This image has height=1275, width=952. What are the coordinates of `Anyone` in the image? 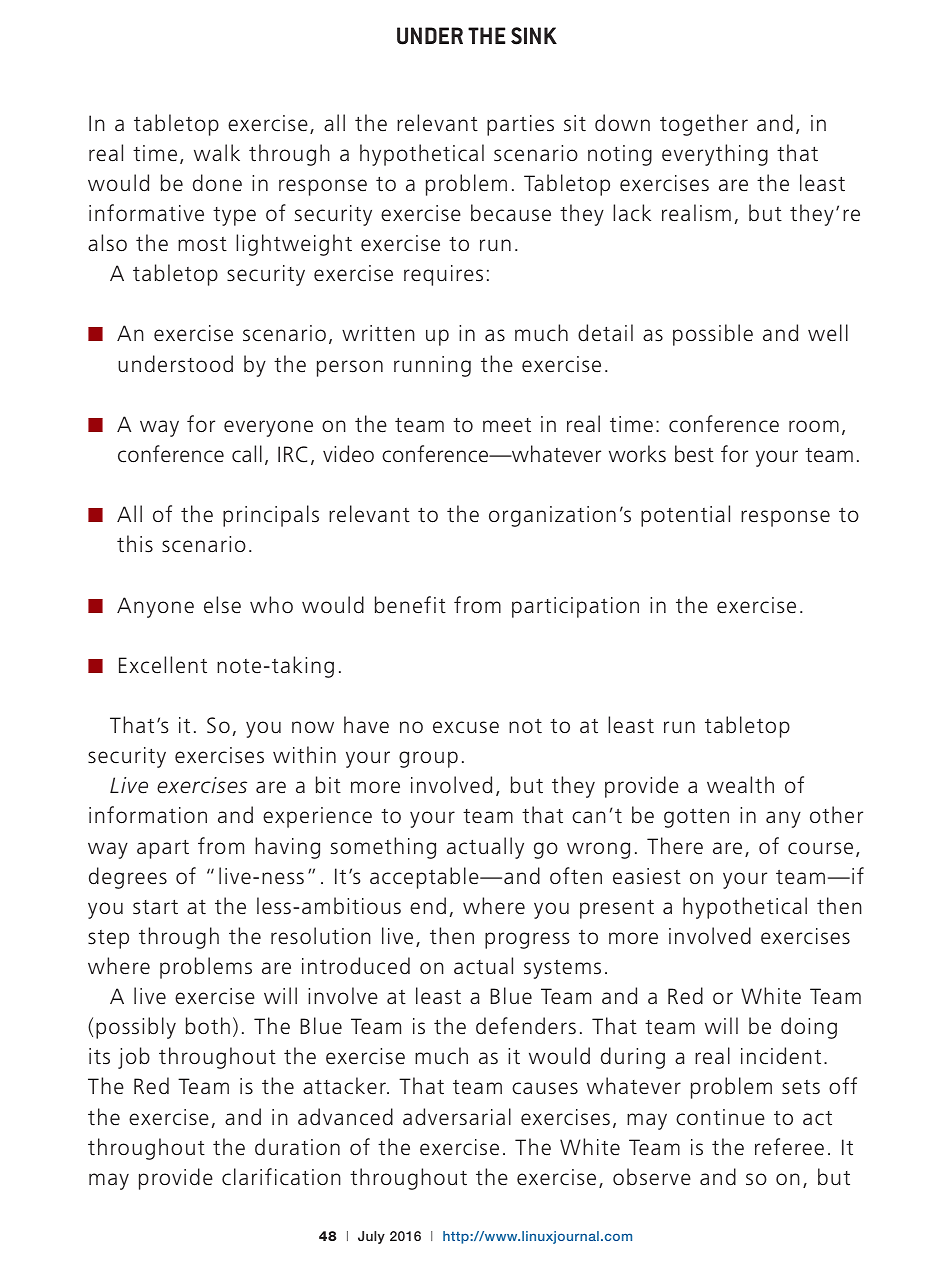 It's located at (155, 607).
